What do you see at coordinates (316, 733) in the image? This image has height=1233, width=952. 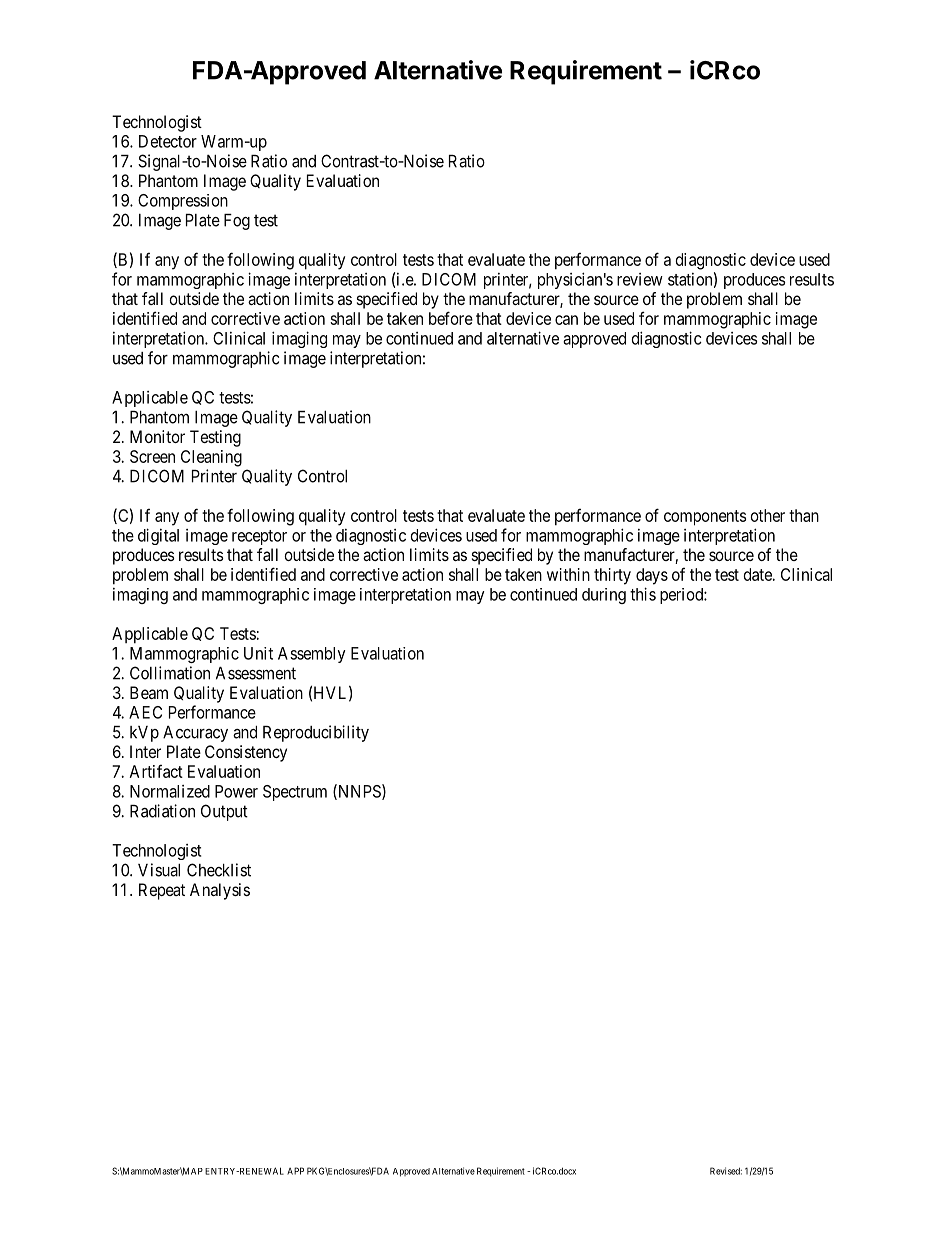 I see `Reproducibility` at bounding box center [316, 733].
